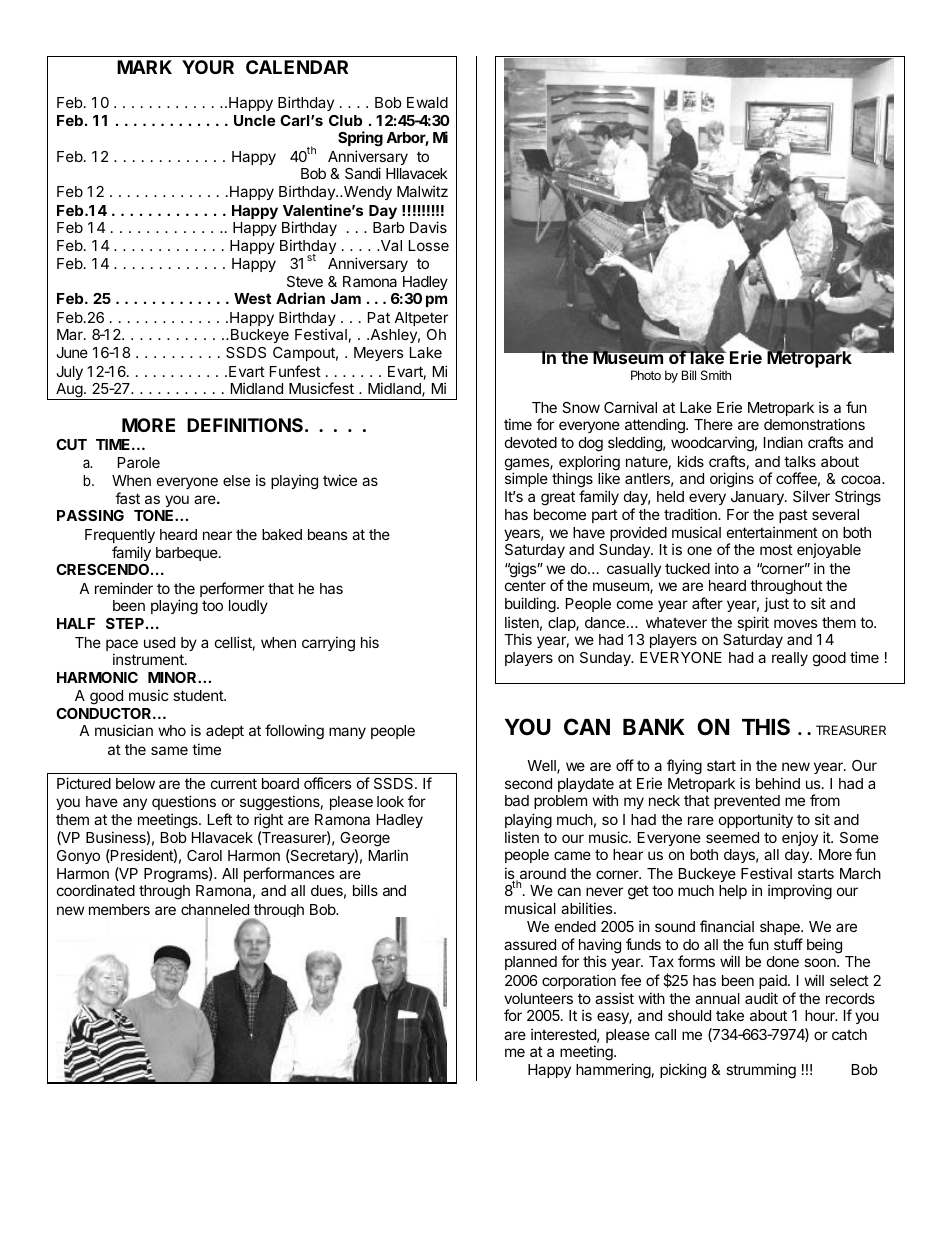 The width and height of the image is (952, 1233). Describe the element at coordinates (144, 67) in the image. I see `MARK` at that location.
